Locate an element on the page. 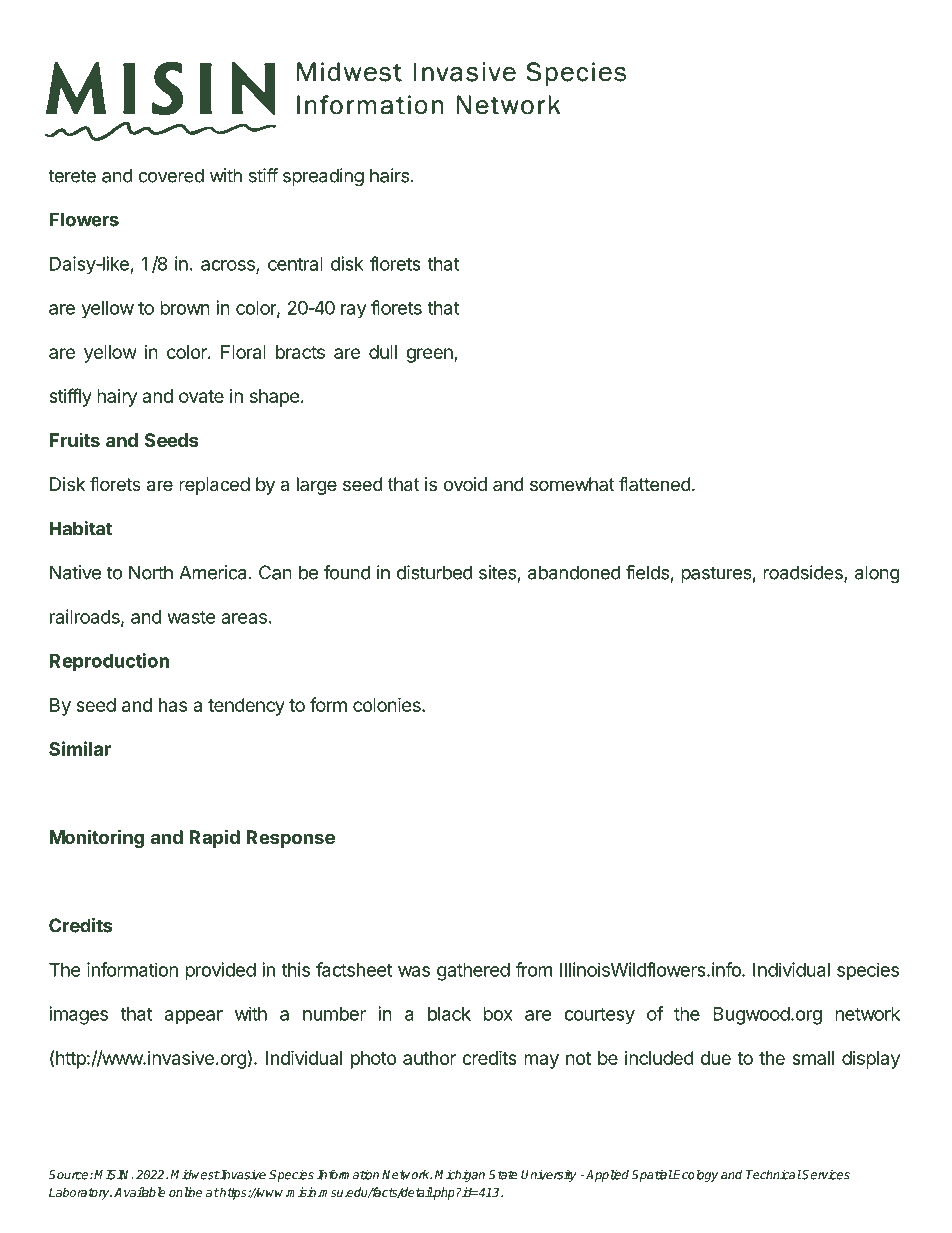 The image size is (952, 1233). replaced is located at coordinates (214, 486).
